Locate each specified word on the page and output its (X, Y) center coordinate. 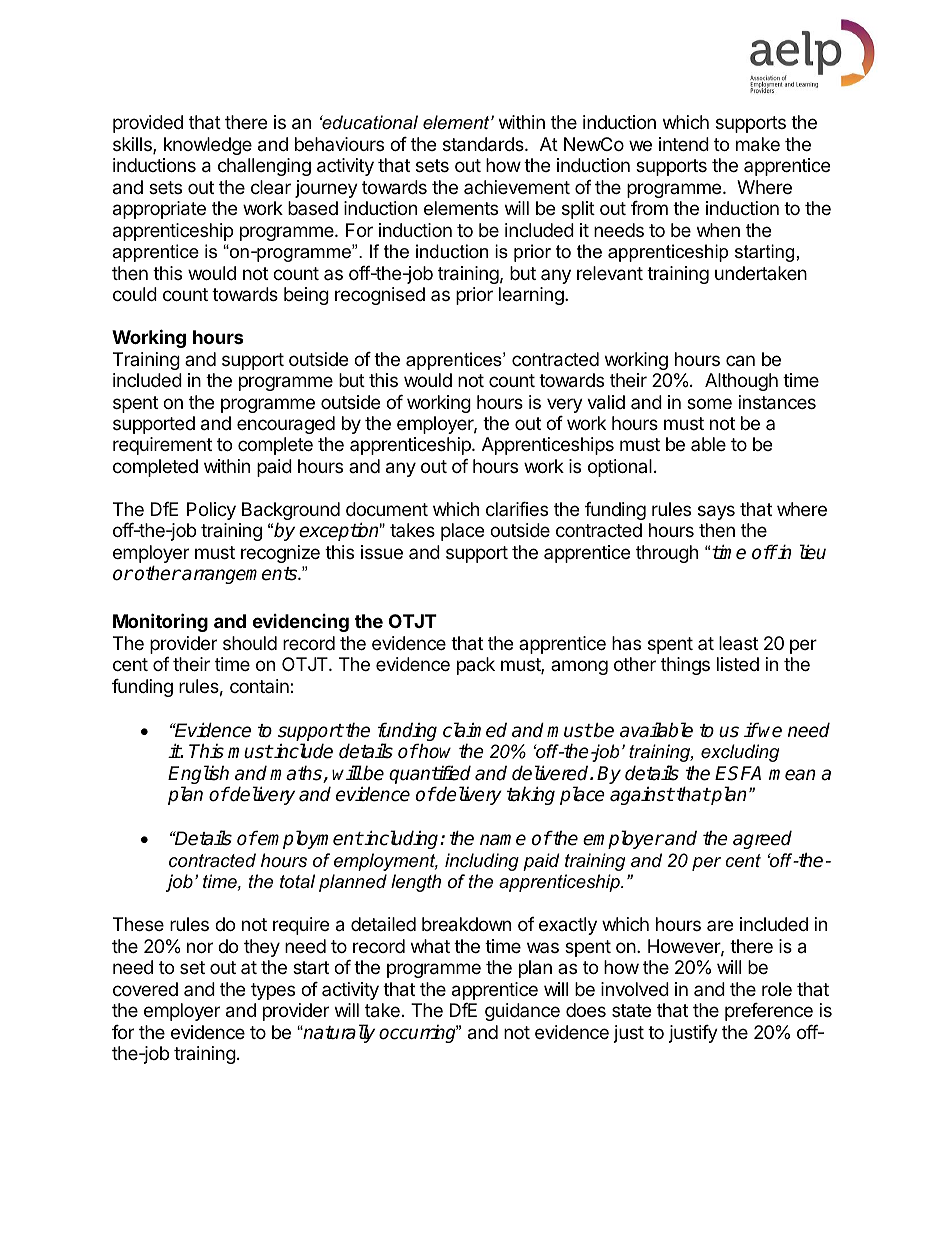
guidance (522, 1012)
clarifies (517, 509)
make (758, 144)
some (709, 403)
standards (484, 144)
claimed (475, 730)
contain (260, 686)
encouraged (286, 425)
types (273, 991)
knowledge (208, 146)
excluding (740, 753)
